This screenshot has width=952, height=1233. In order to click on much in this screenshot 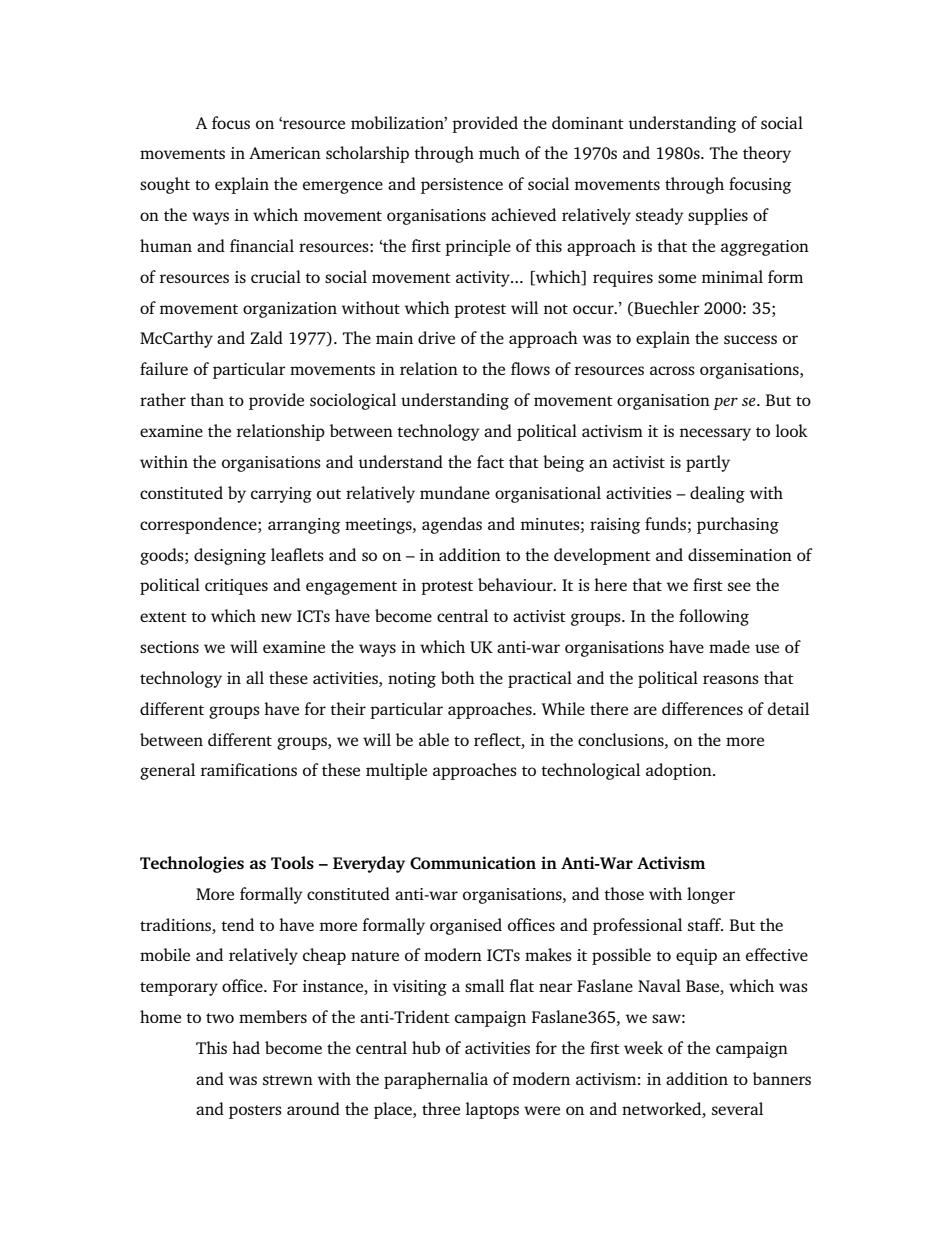, I will do `click(499, 152)`.
